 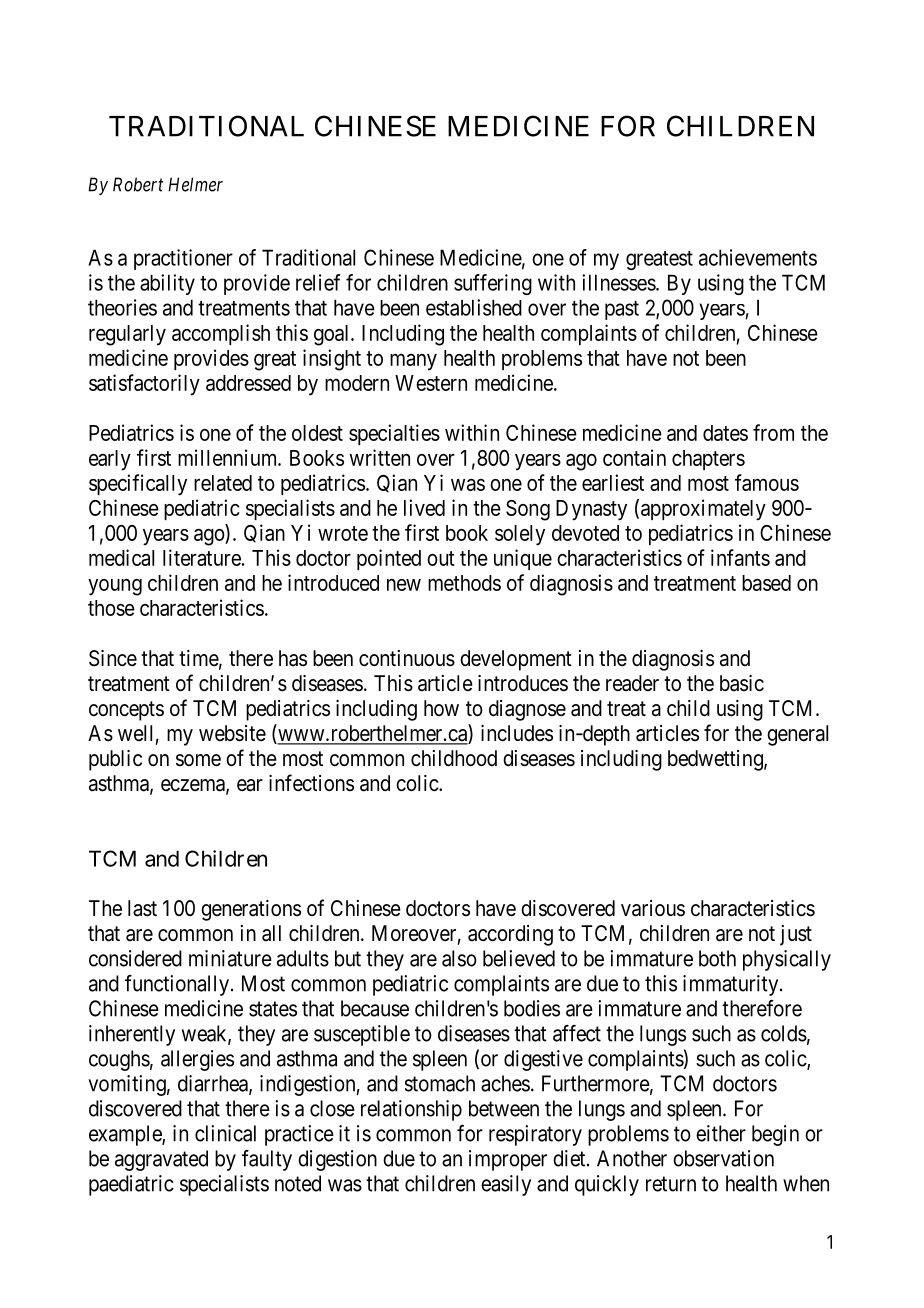 What do you see at coordinates (161, 1160) in the image?
I see `aggravated` at bounding box center [161, 1160].
